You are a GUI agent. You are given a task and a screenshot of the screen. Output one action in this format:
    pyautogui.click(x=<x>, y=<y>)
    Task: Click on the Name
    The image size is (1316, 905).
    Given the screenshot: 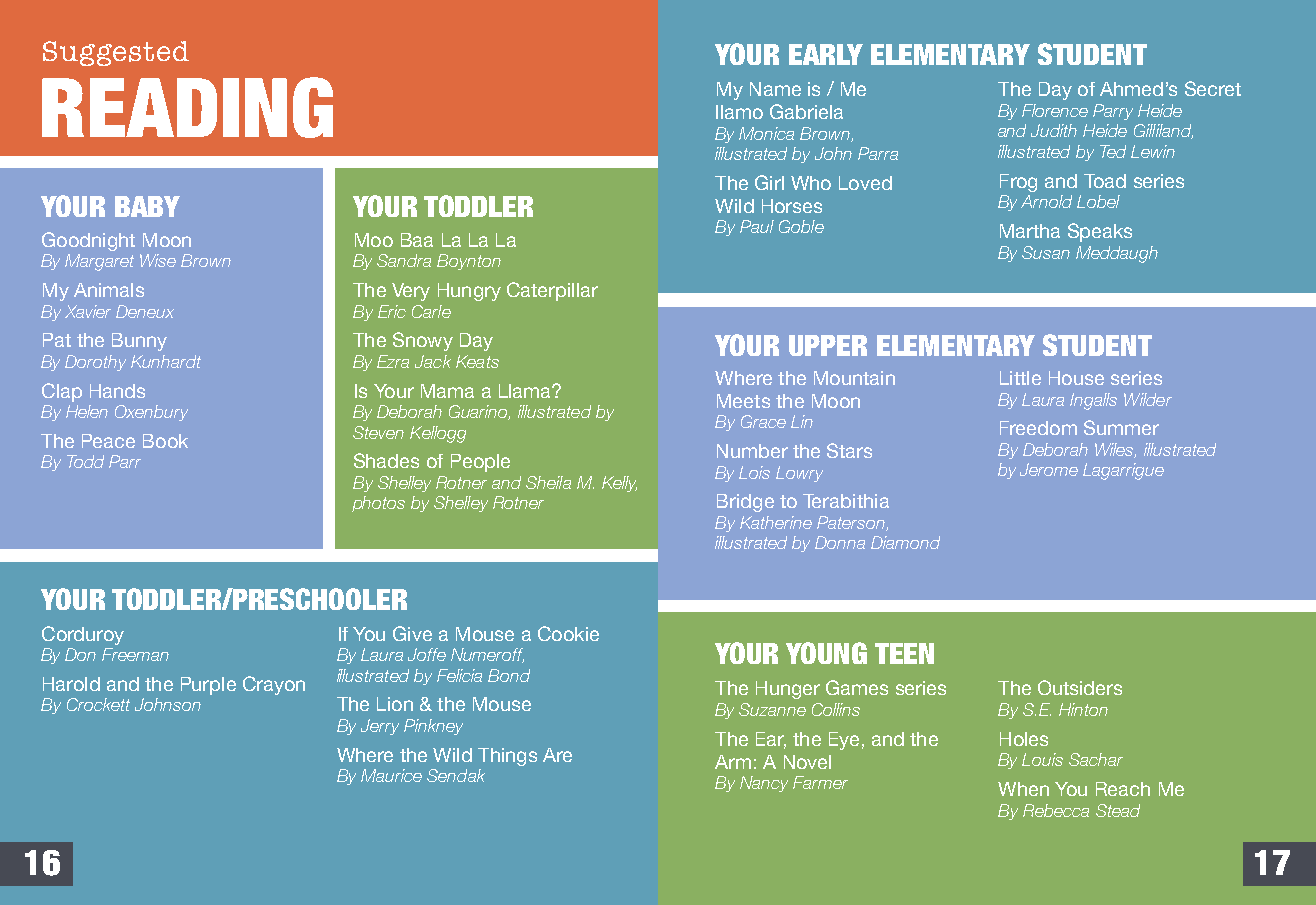 What is the action you would take?
    pyautogui.click(x=775, y=89)
